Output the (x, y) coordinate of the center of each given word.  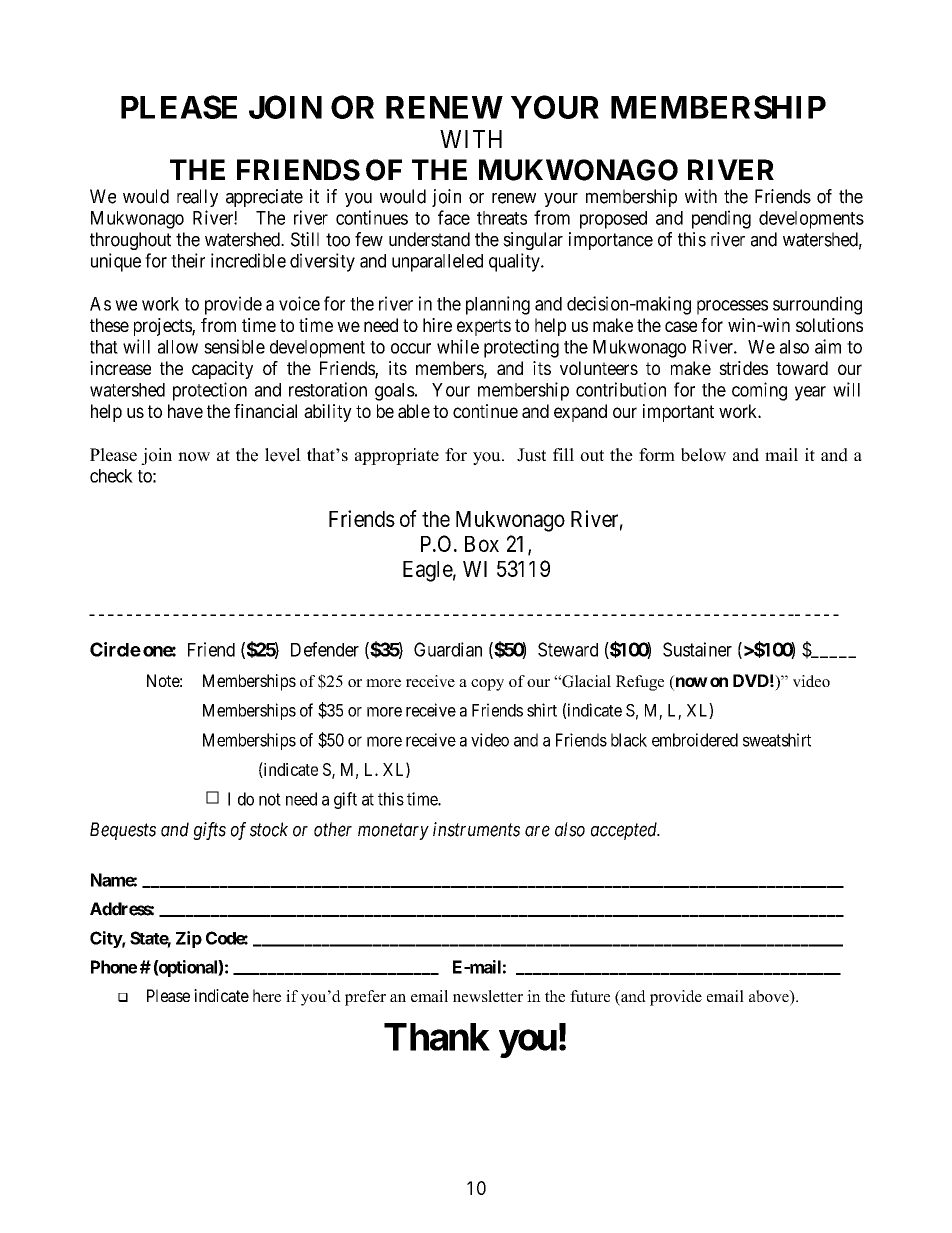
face (454, 217)
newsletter (488, 996)
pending (721, 219)
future (590, 996)
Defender (325, 649)
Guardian (448, 649)
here (267, 995)
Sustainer (697, 649)
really (197, 198)
